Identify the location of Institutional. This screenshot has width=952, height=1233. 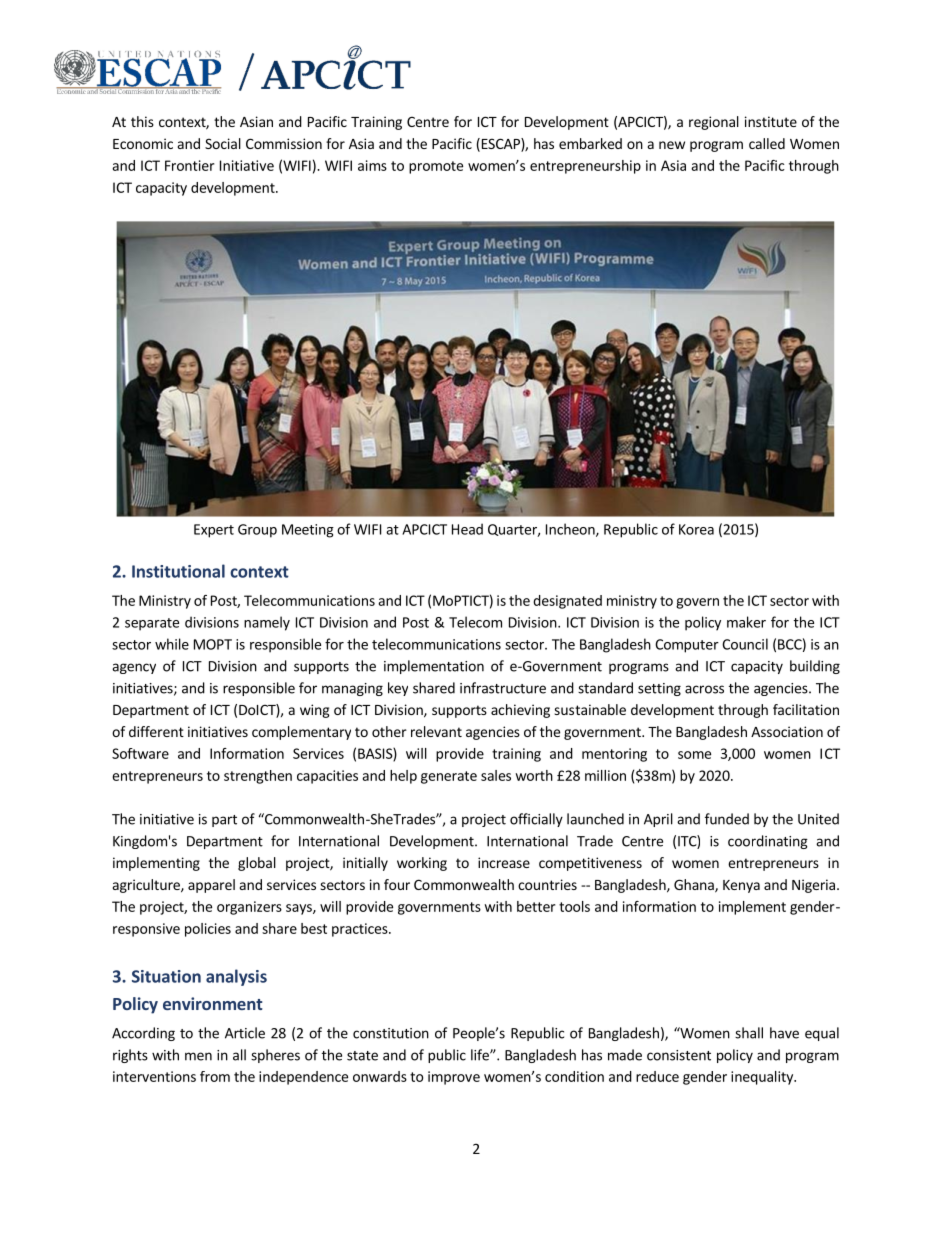
(178, 571).
